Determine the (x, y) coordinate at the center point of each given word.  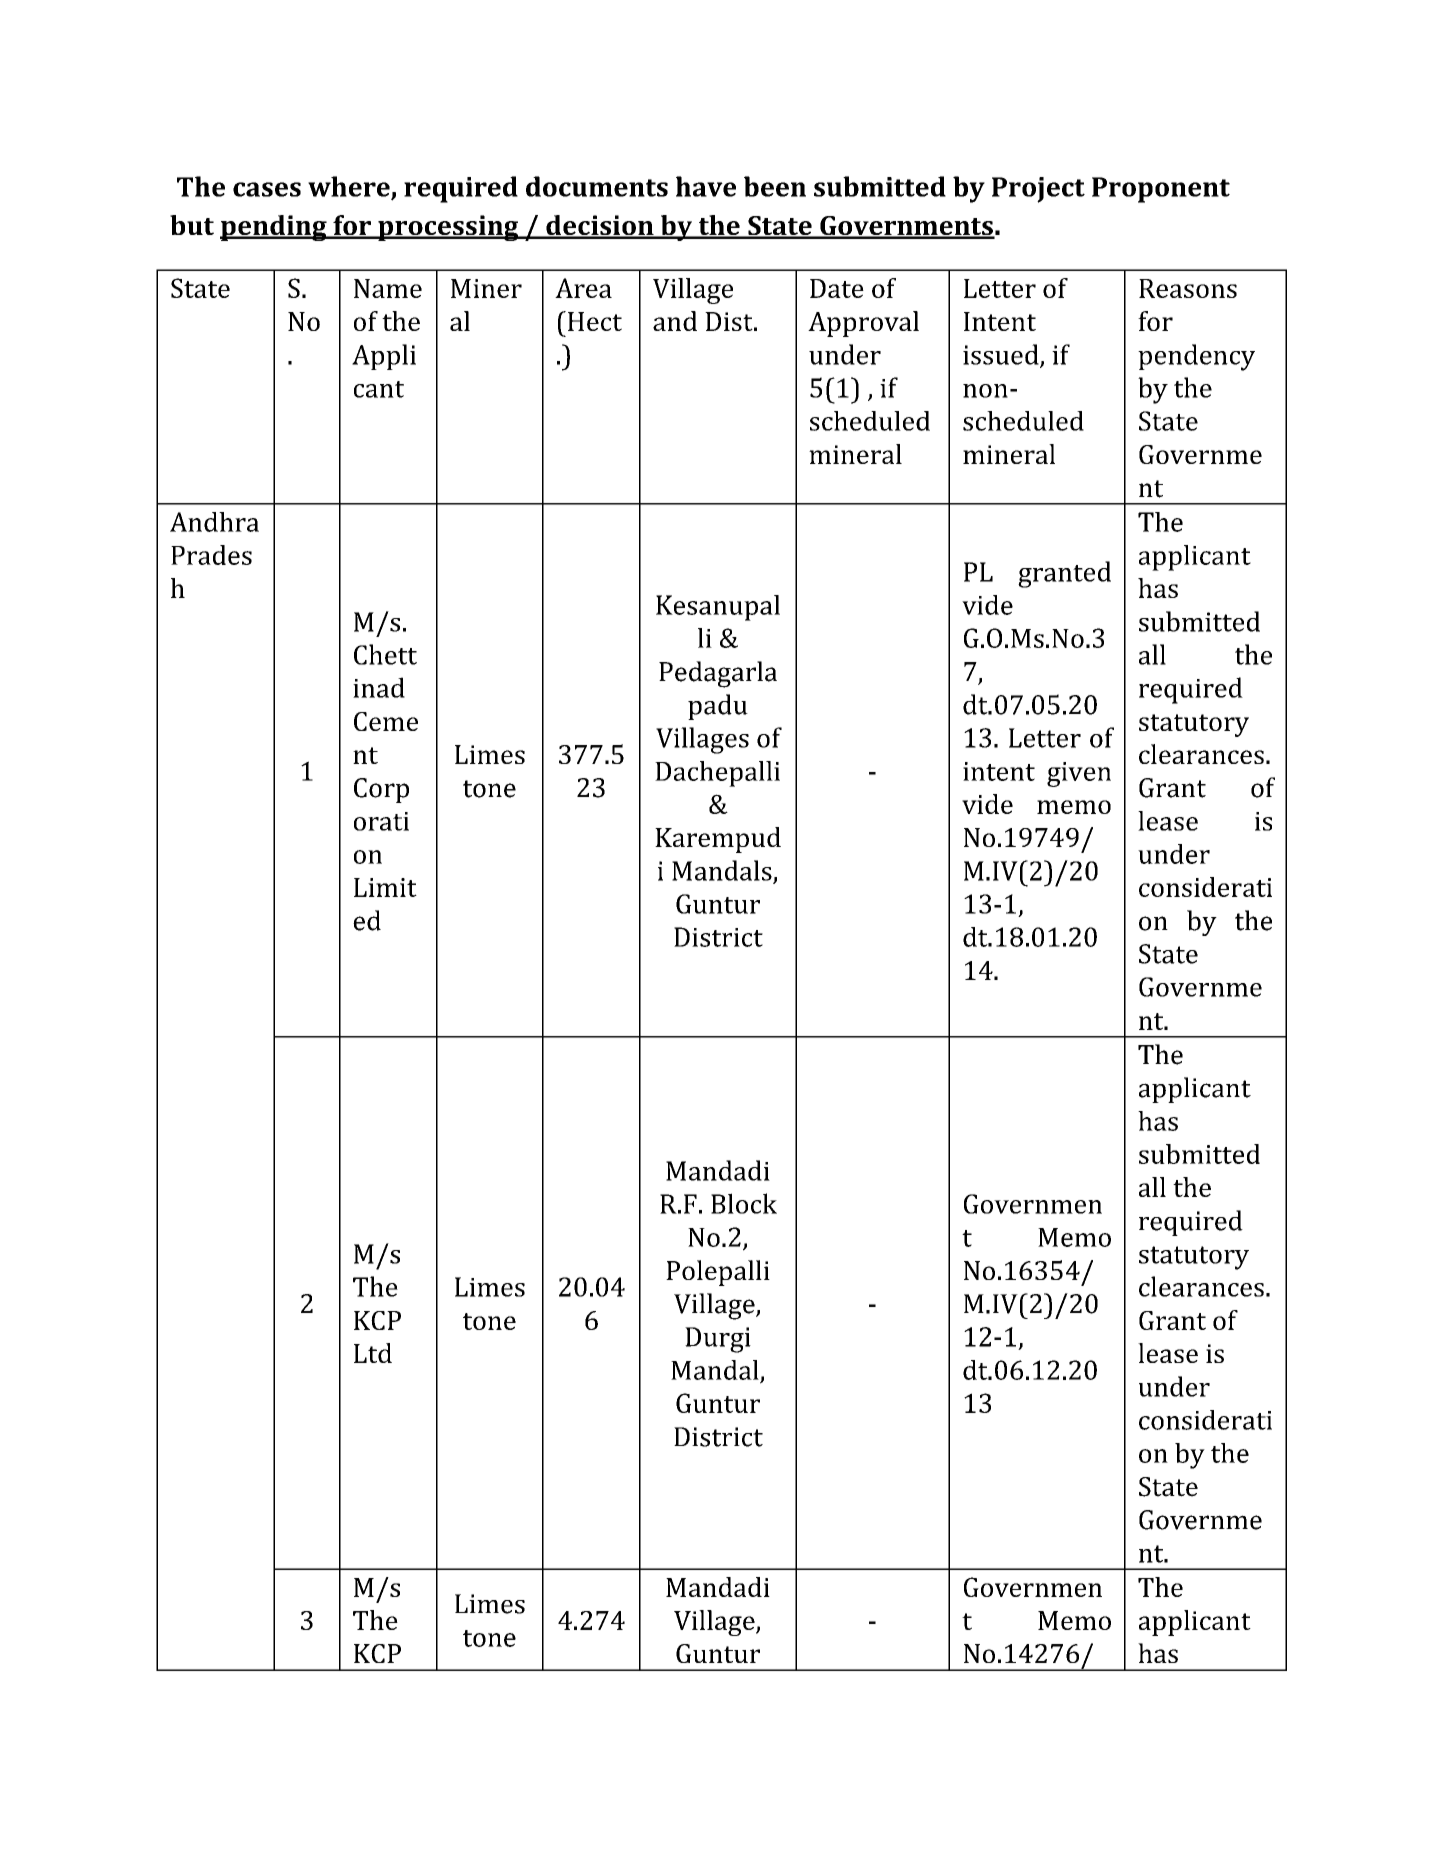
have (706, 186)
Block (744, 1203)
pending (274, 228)
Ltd (373, 1353)
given (1079, 774)
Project (1038, 190)
